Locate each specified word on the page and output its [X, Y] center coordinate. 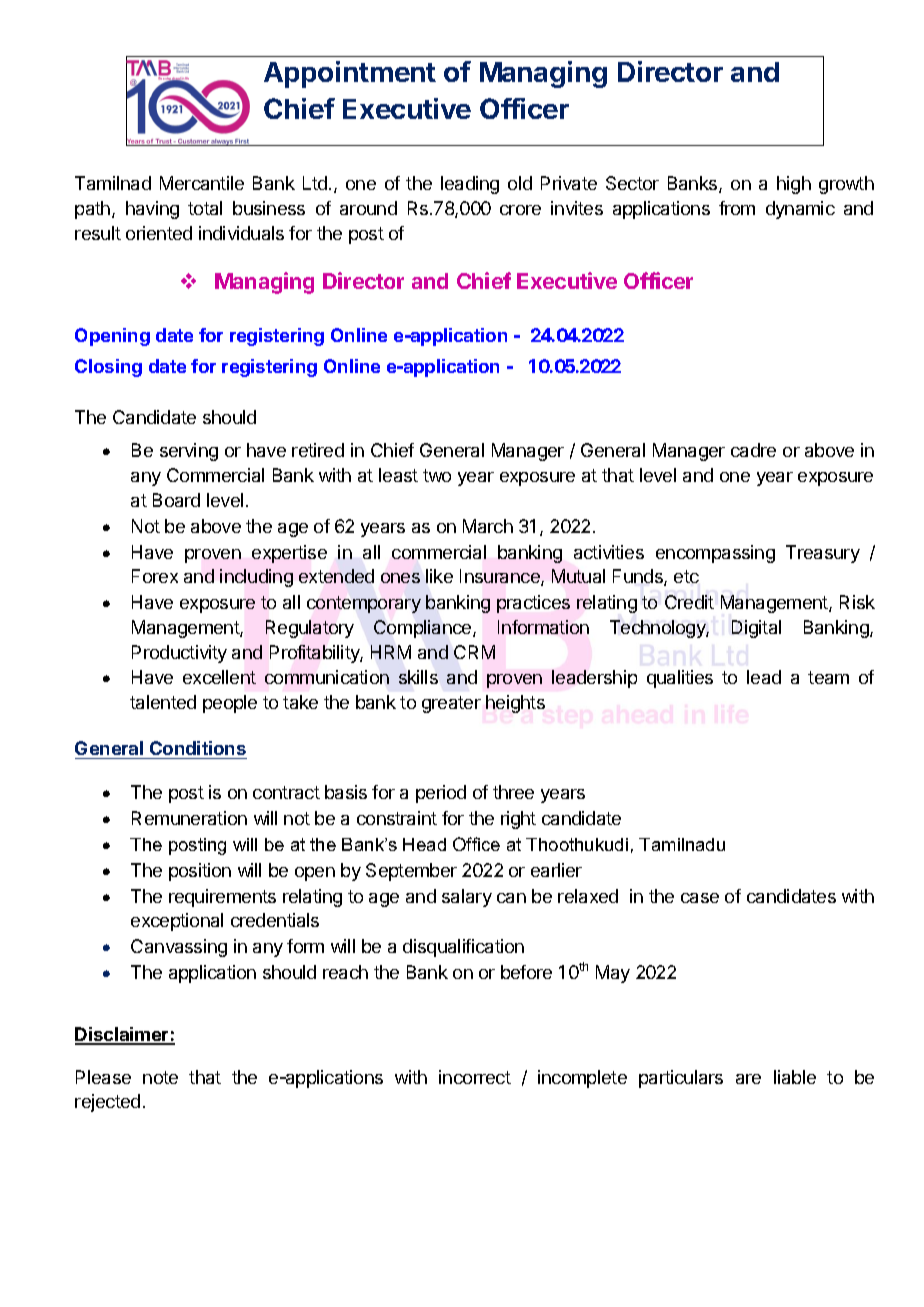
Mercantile [202, 183]
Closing [108, 368]
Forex [155, 576]
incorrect [475, 1077]
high [794, 185]
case [700, 898]
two [437, 475]
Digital [756, 629]
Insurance [501, 577]
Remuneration [189, 818]
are [748, 1079]
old [520, 183]
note [160, 1077]
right [518, 820]
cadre [753, 450]
